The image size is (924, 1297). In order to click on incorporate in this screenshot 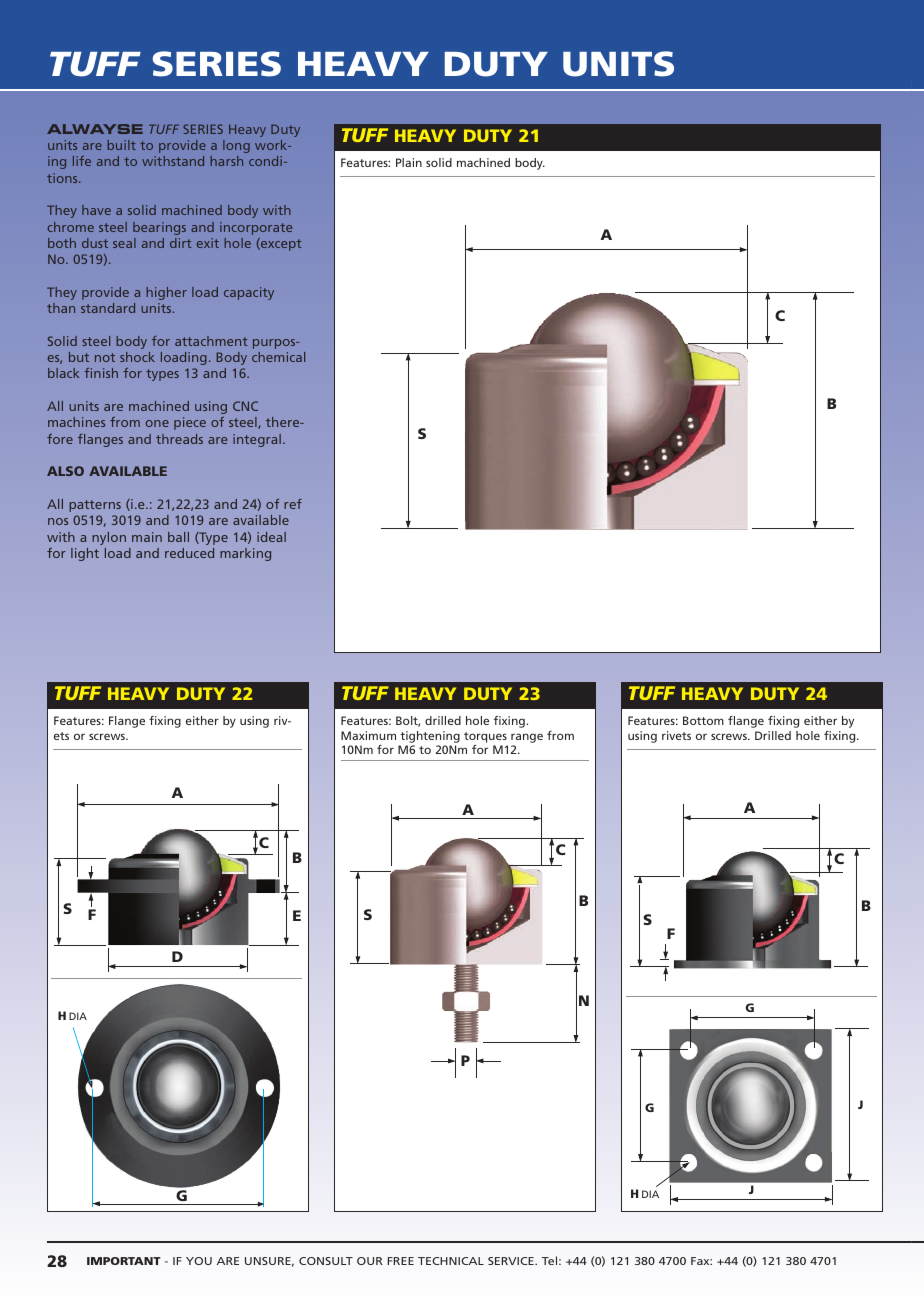, I will do `click(256, 228)`.
